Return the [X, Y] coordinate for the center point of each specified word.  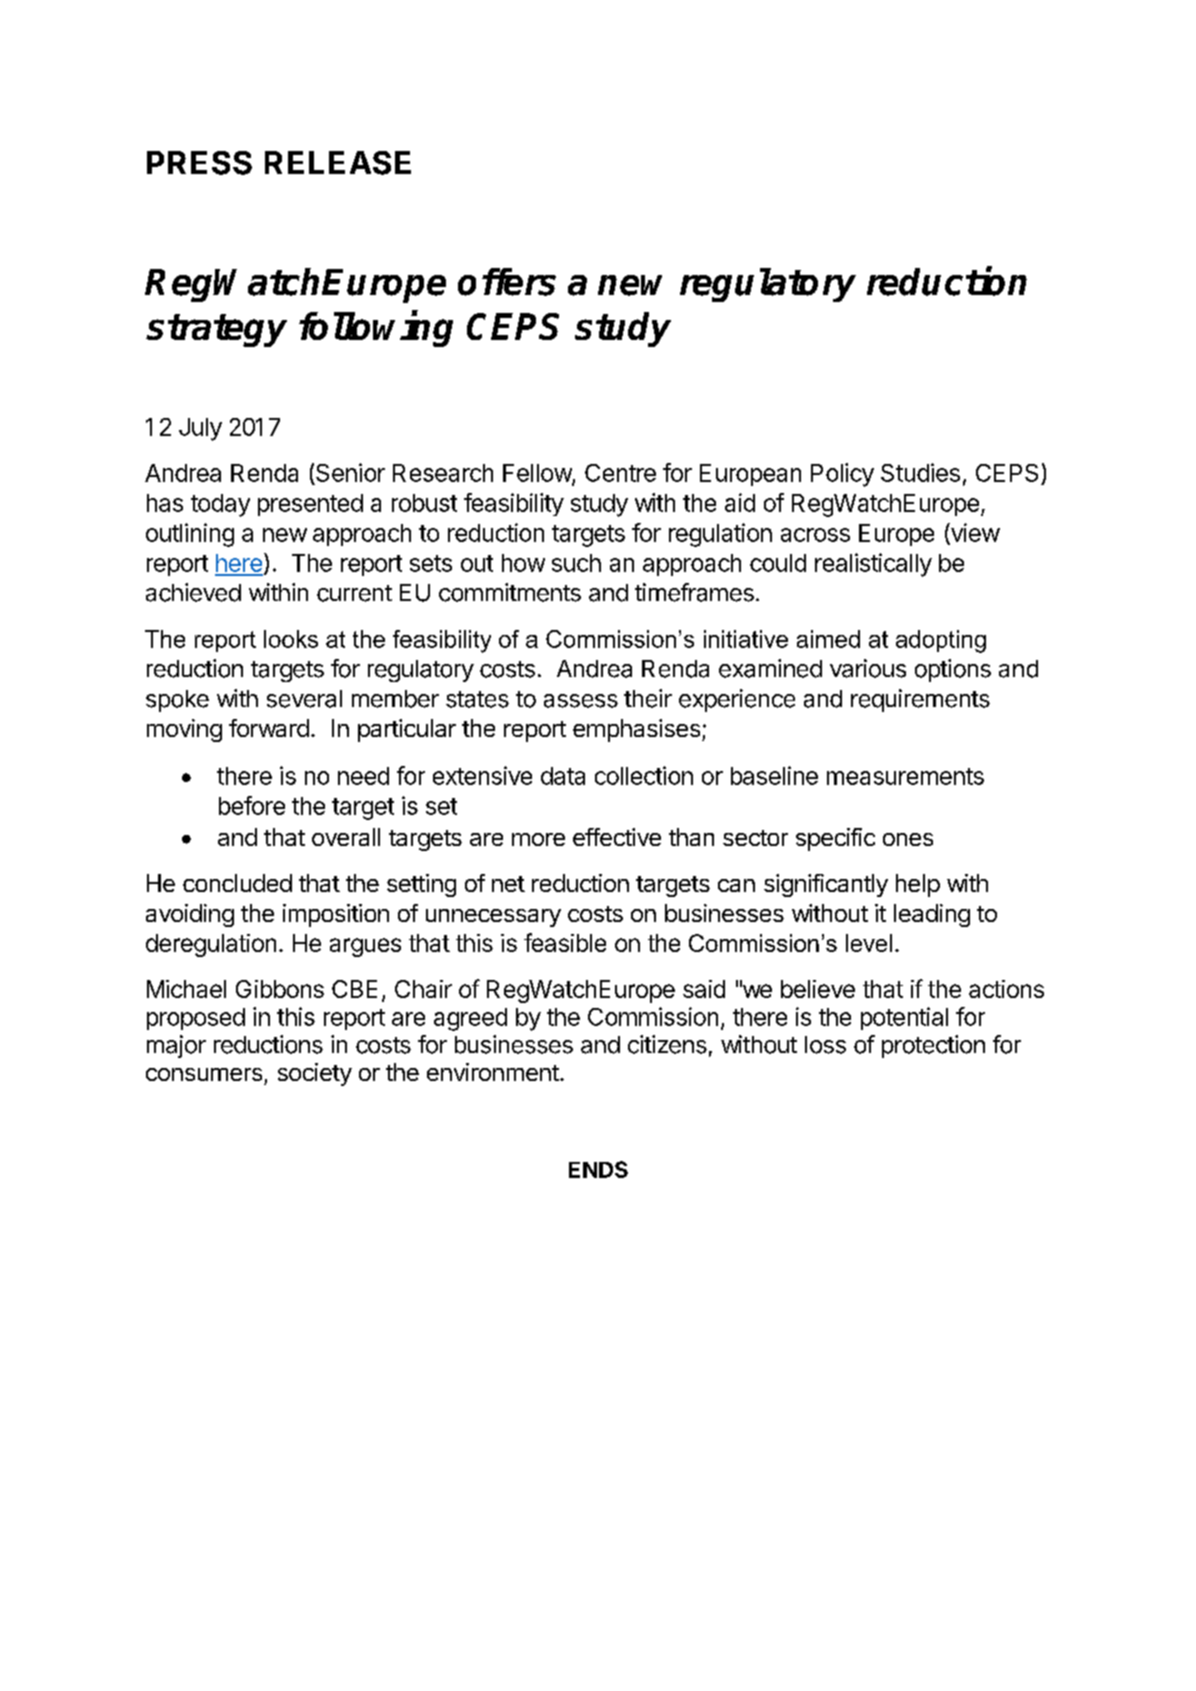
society [315, 1074]
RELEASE [338, 163]
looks [291, 639]
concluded [237, 883]
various [868, 668]
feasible [565, 942]
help [918, 885]
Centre [620, 473]
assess [581, 701]
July [200, 429]
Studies [920, 472]
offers [507, 282]
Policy [842, 475]
